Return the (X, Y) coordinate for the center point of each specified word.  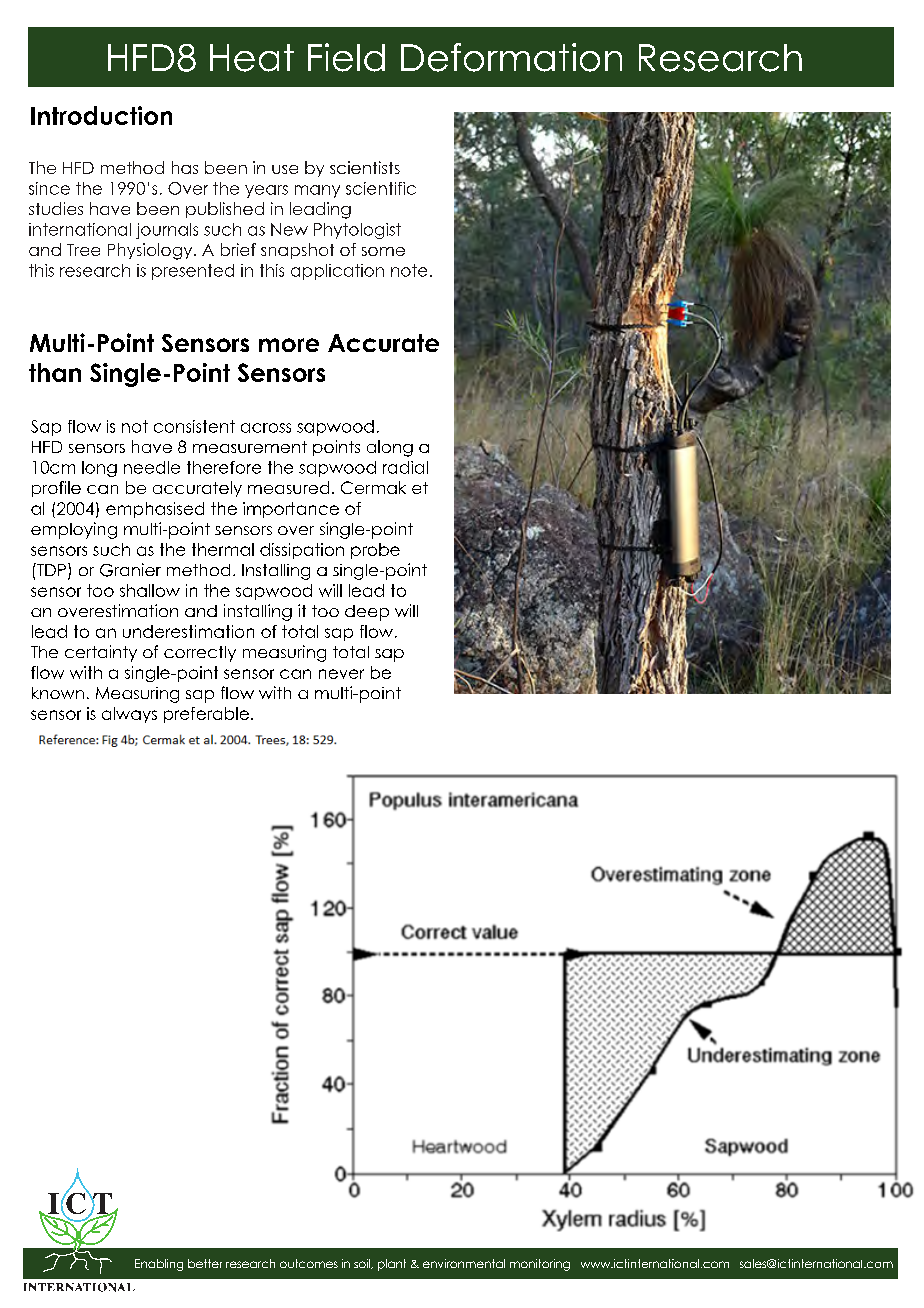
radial (405, 467)
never (341, 674)
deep (367, 613)
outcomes (309, 1263)
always (129, 715)
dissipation (302, 551)
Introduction (101, 115)
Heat (252, 58)
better (205, 1263)
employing (74, 530)
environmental (464, 1263)
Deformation (511, 57)
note (409, 270)
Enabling (159, 1265)
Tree (83, 250)
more (289, 345)
